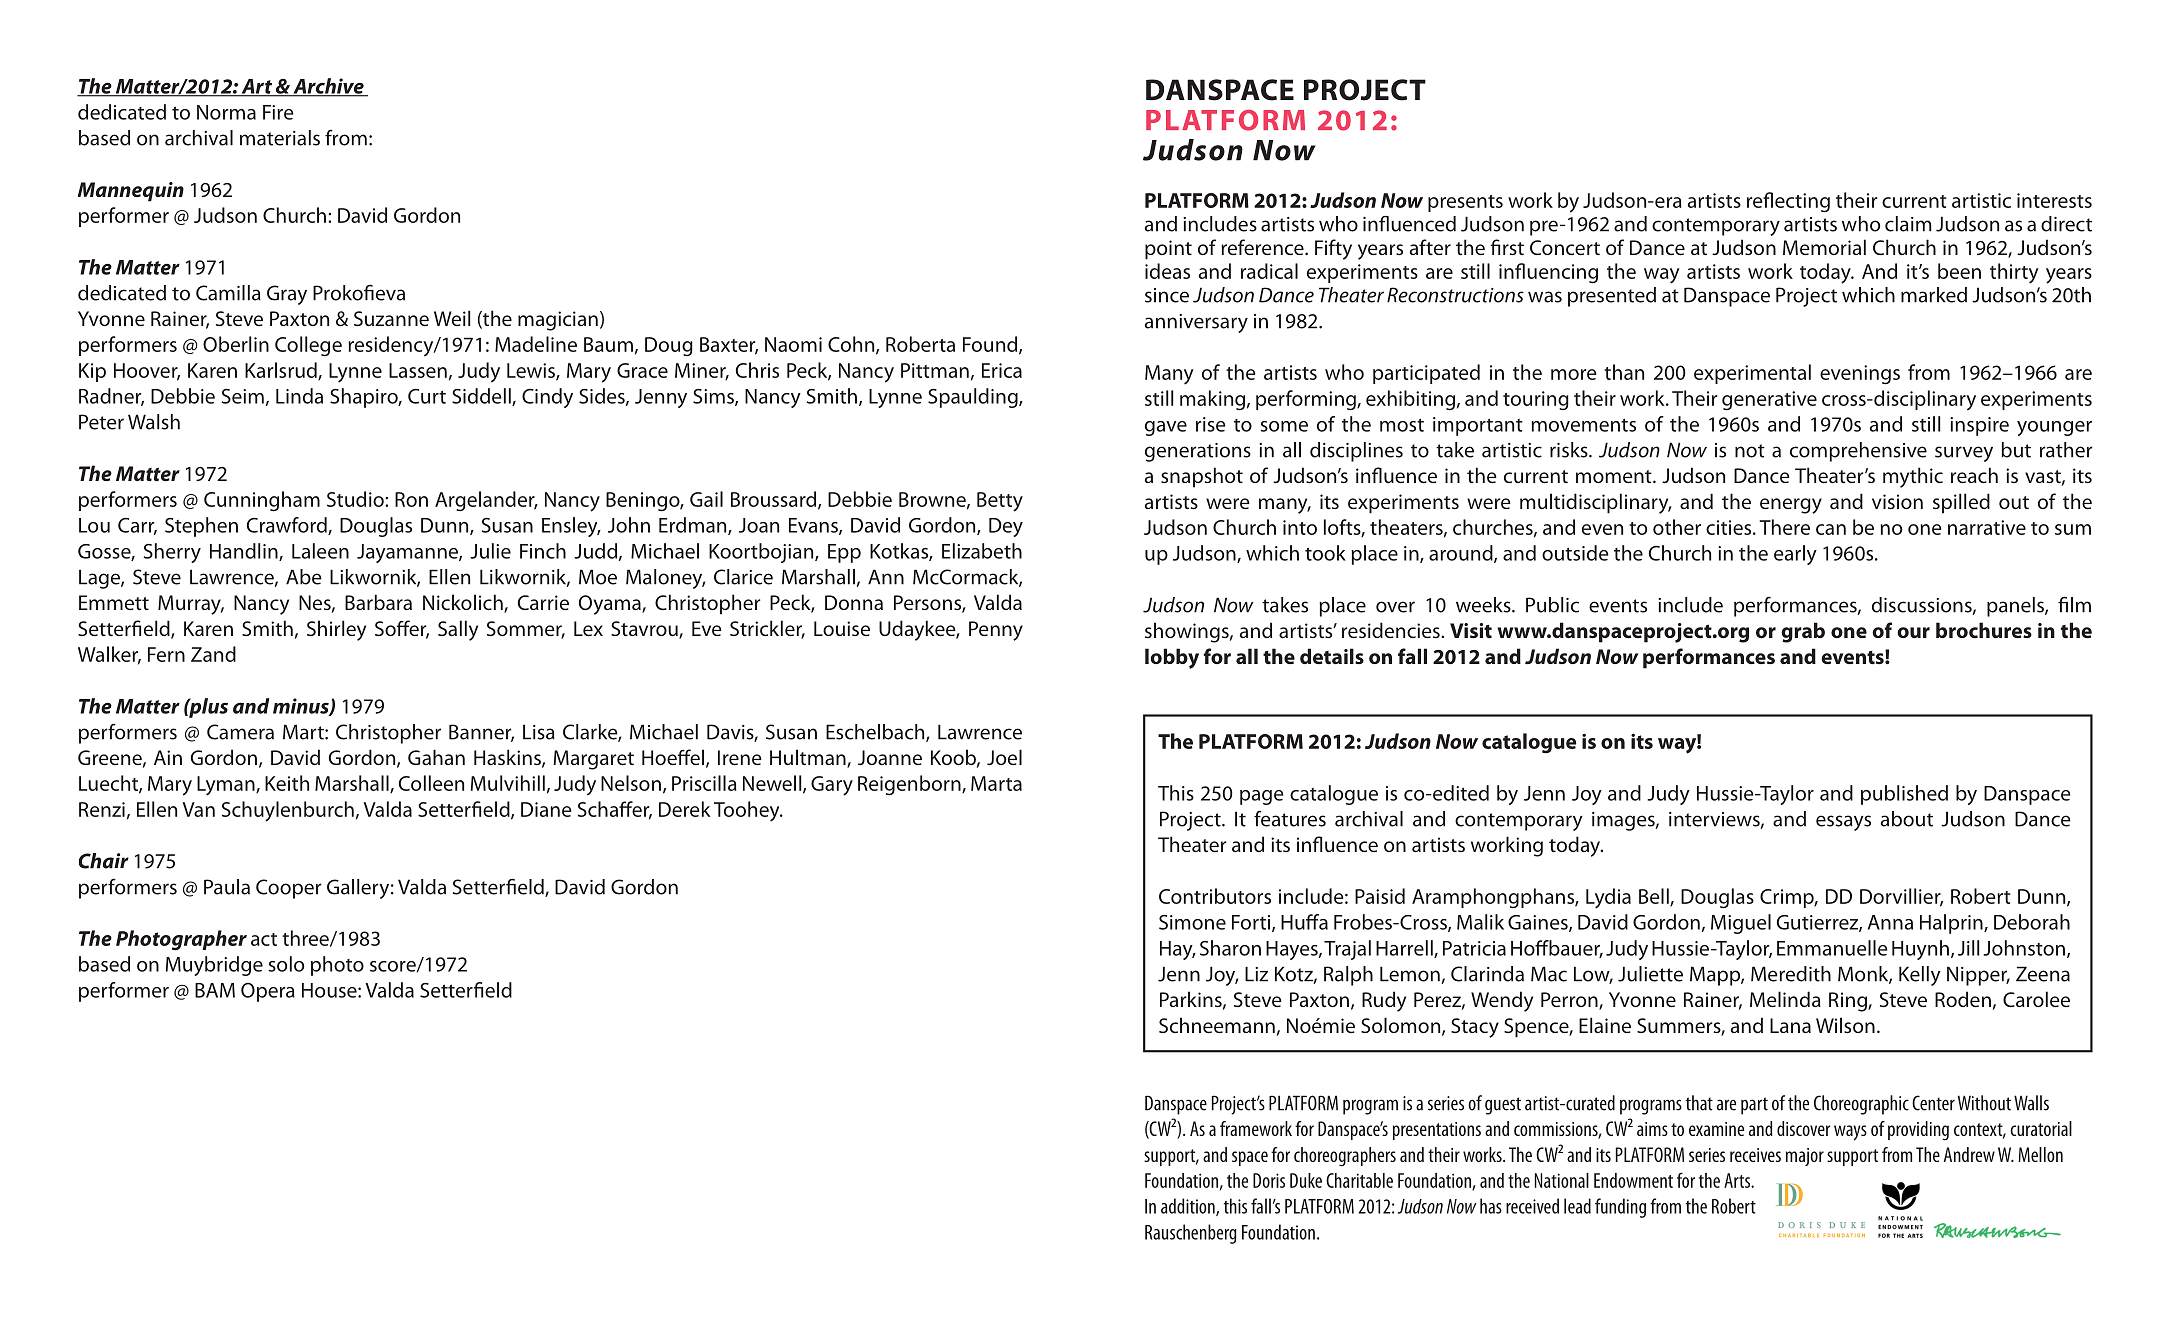 The width and height of the screenshot is (2170, 1317). Describe the element at coordinates (1168, 250) in the screenshot. I see `point` at that location.
